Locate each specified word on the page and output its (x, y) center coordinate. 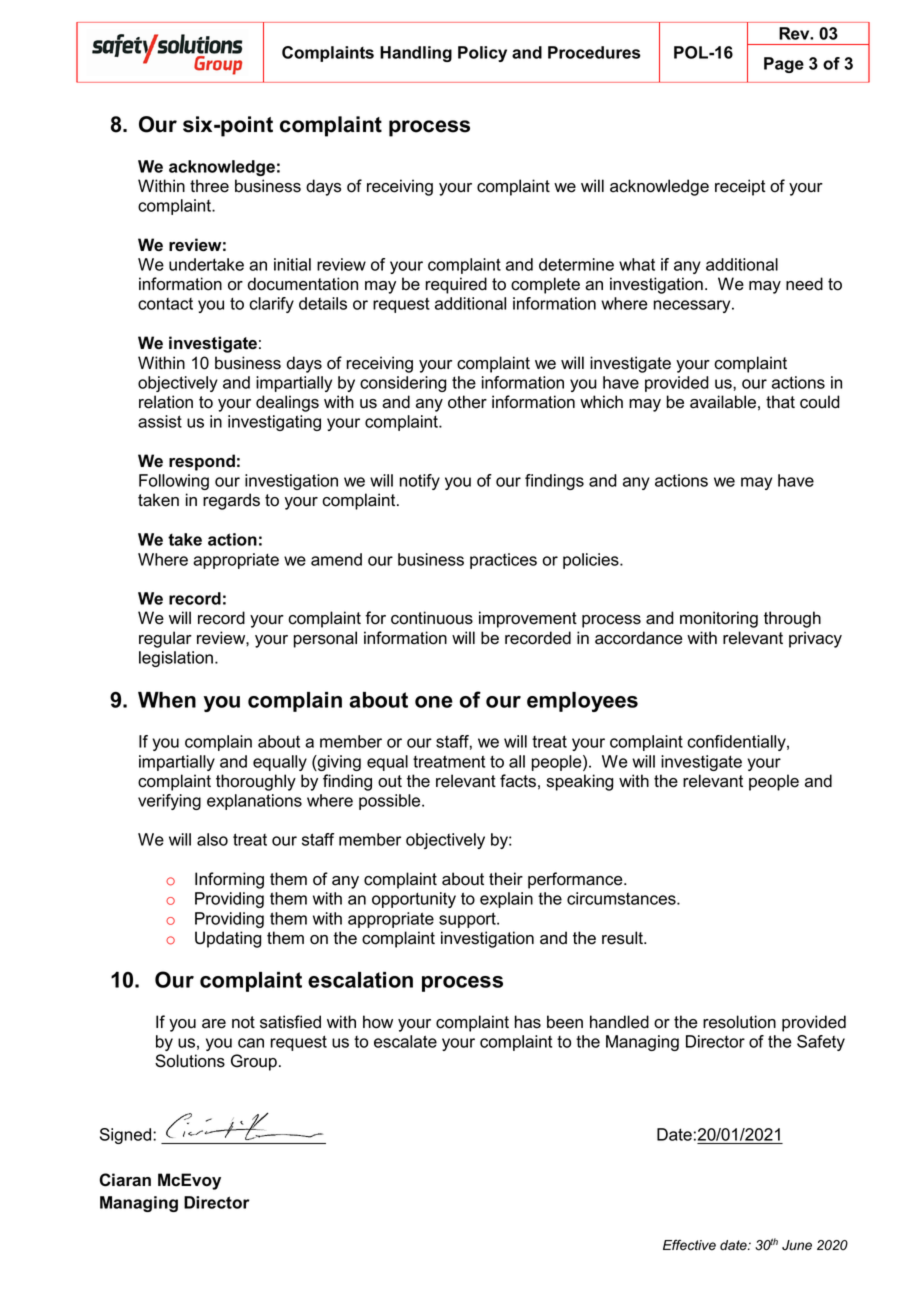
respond (202, 462)
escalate (405, 1041)
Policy (482, 54)
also (212, 839)
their (506, 879)
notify (420, 482)
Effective (689, 1245)
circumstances (622, 898)
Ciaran (125, 1180)
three (209, 186)
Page (784, 65)
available (723, 402)
